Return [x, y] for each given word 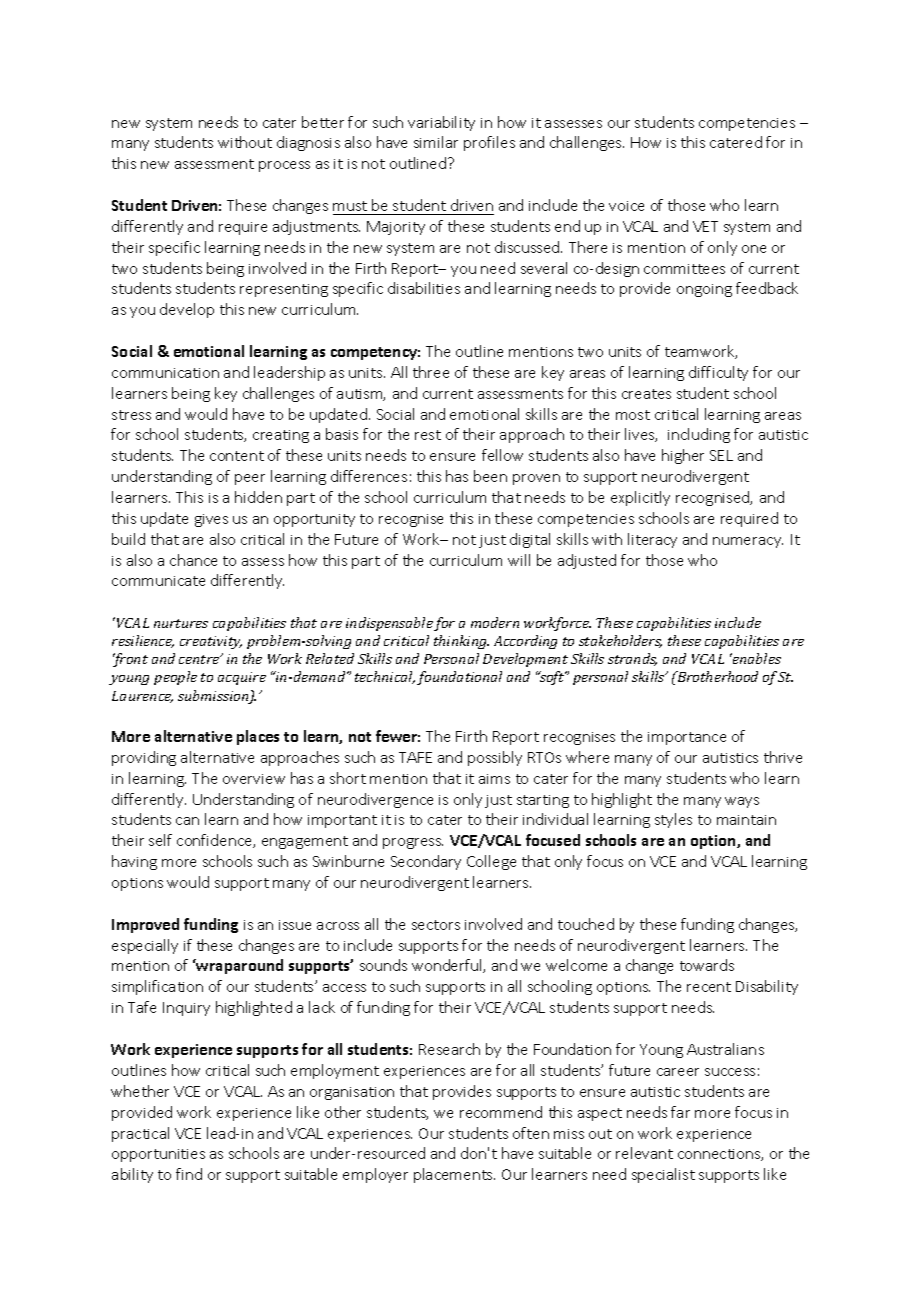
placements [454, 1175]
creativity [211, 642]
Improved [145, 925]
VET [705, 226]
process [284, 166]
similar [436, 142]
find [189, 1174]
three [431, 372]
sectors [436, 925]
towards [707, 965]
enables [756, 658]
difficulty [718, 373]
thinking [461, 642]
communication [165, 373]
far [680, 1112]
